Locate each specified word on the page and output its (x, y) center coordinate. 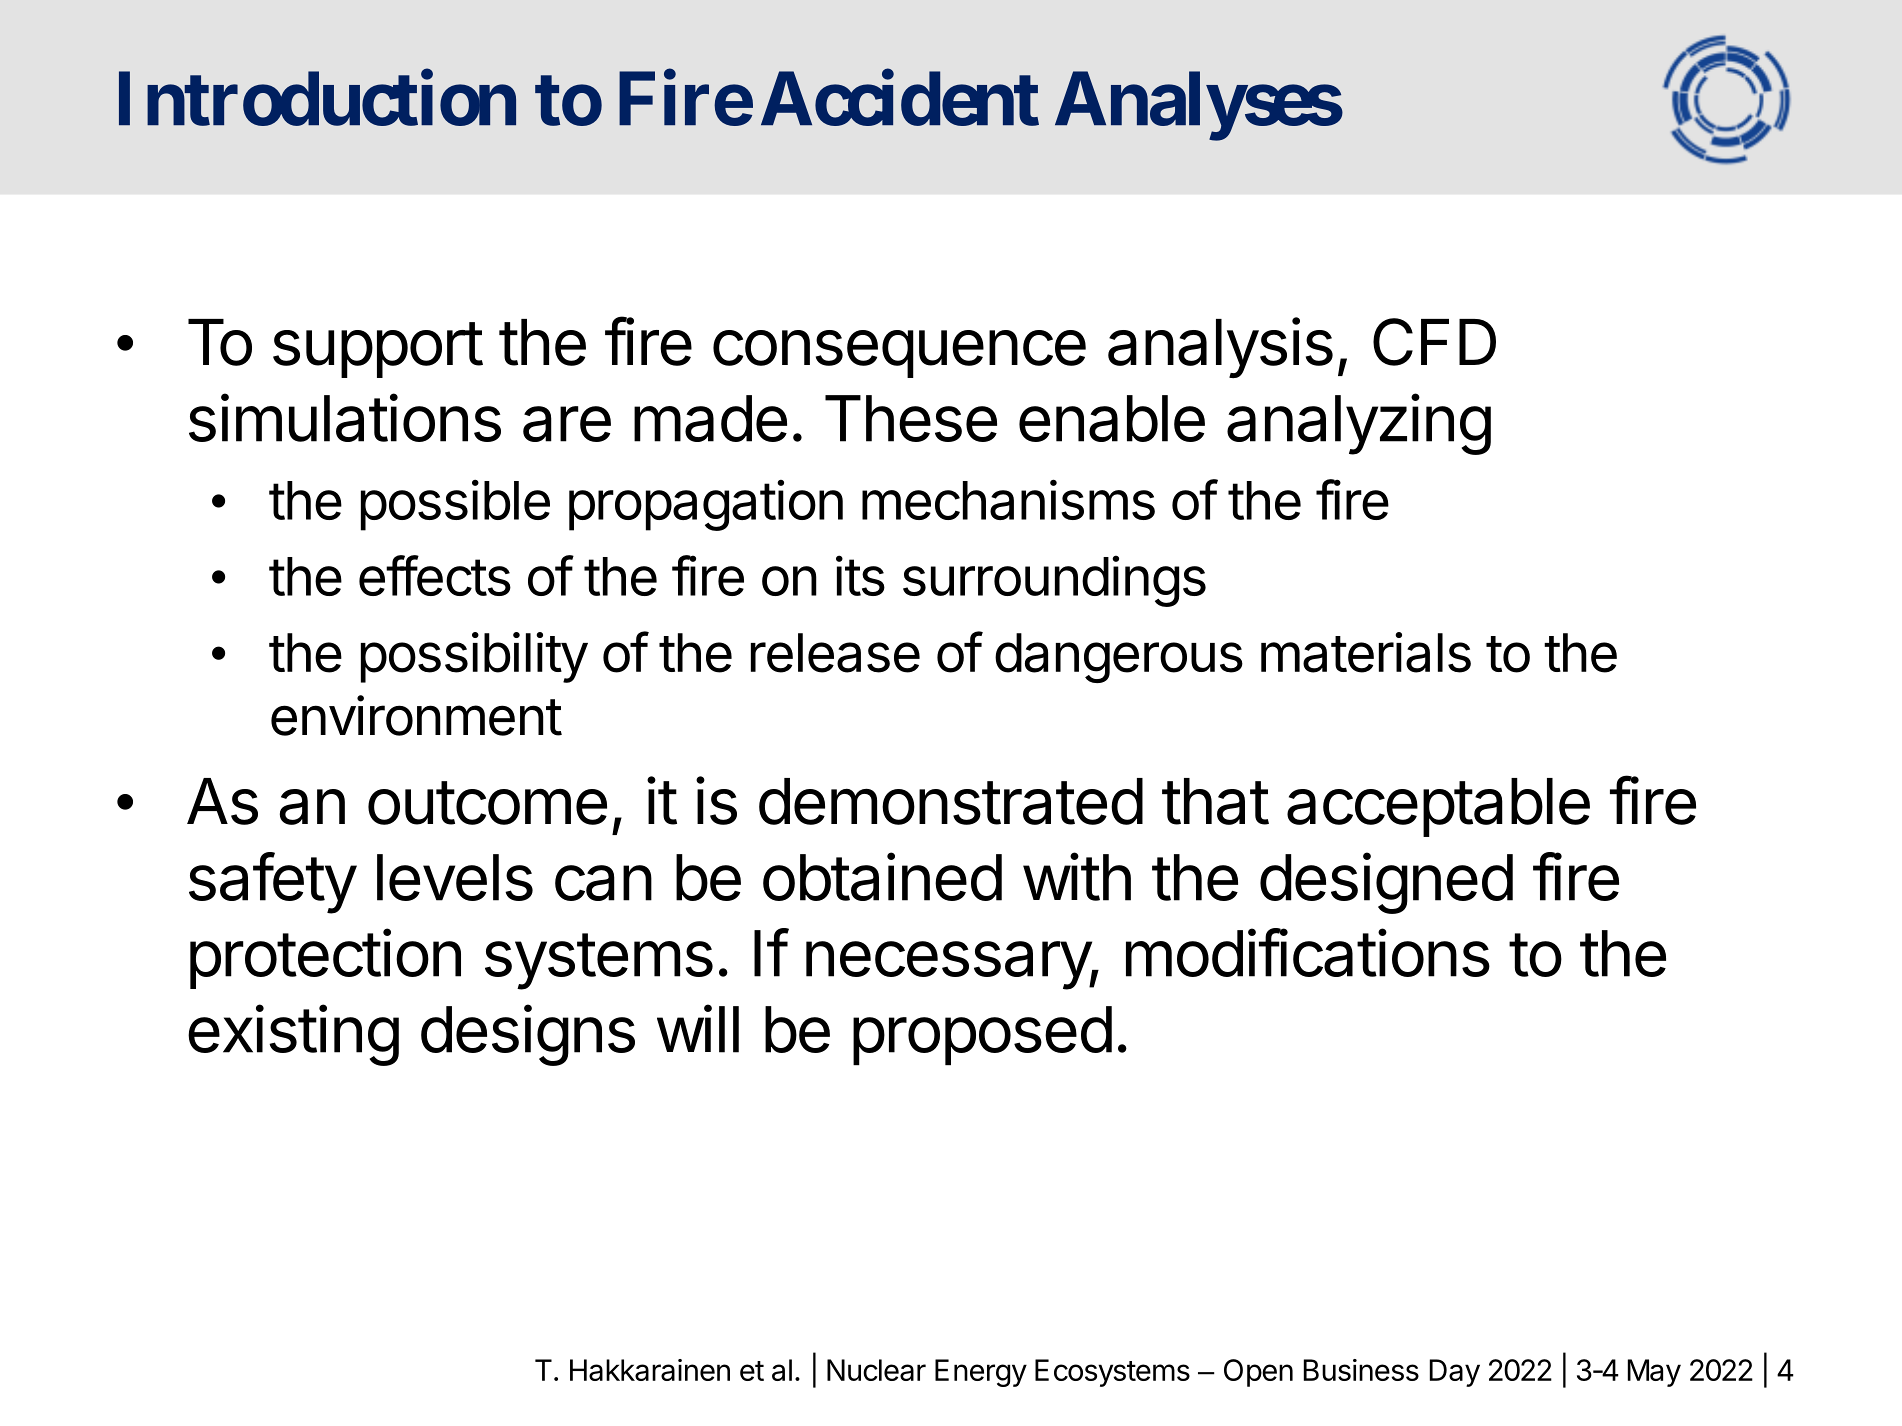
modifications (1308, 952)
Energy (981, 1373)
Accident (900, 99)
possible (455, 505)
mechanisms (1008, 499)
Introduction (317, 99)
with (1077, 876)
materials (1366, 652)
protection (325, 958)
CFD (1434, 342)
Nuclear (876, 1370)
